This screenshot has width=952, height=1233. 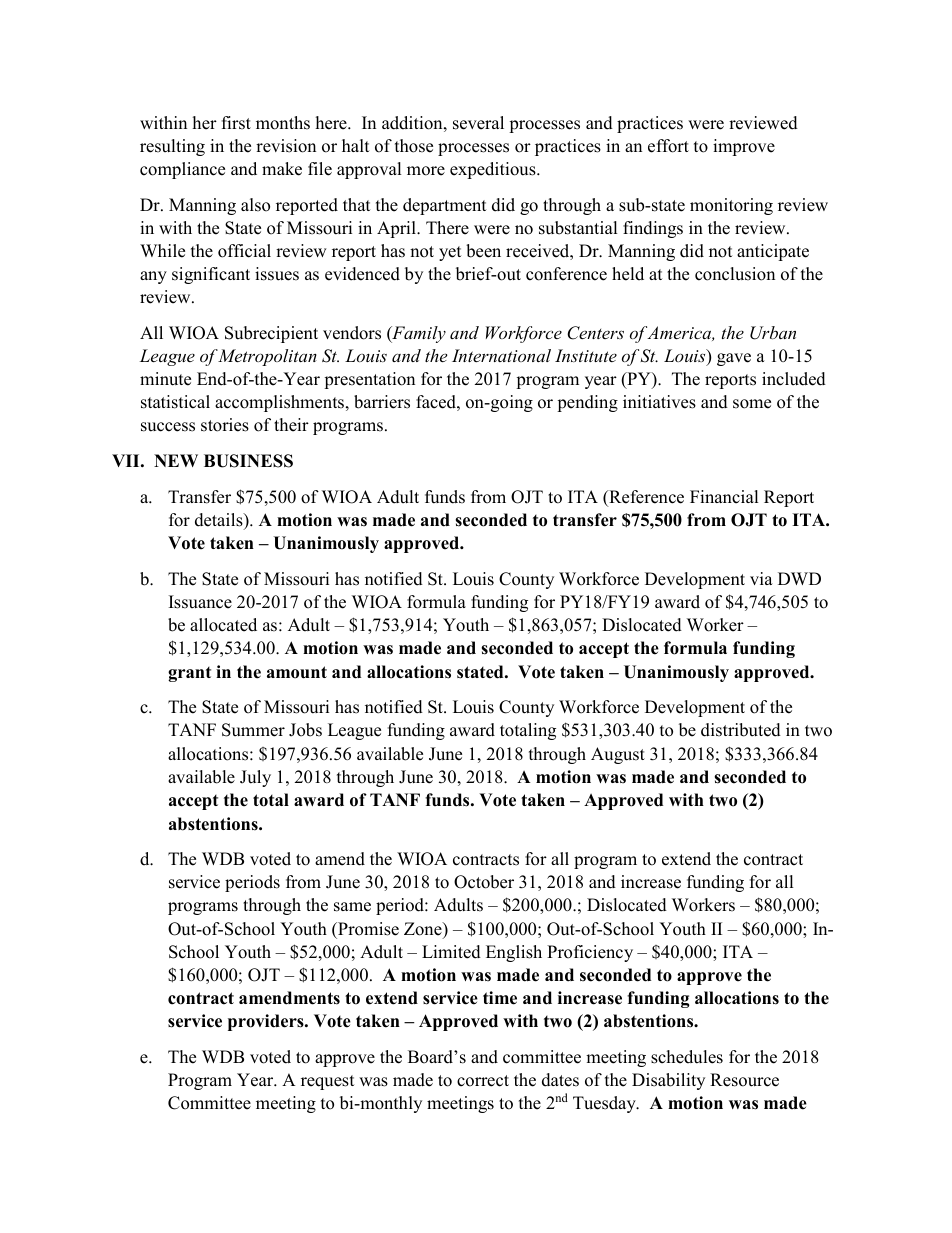 What do you see at coordinates (501, 355) in the screenshot?
I see `International` at bounding box center [501, 355].
